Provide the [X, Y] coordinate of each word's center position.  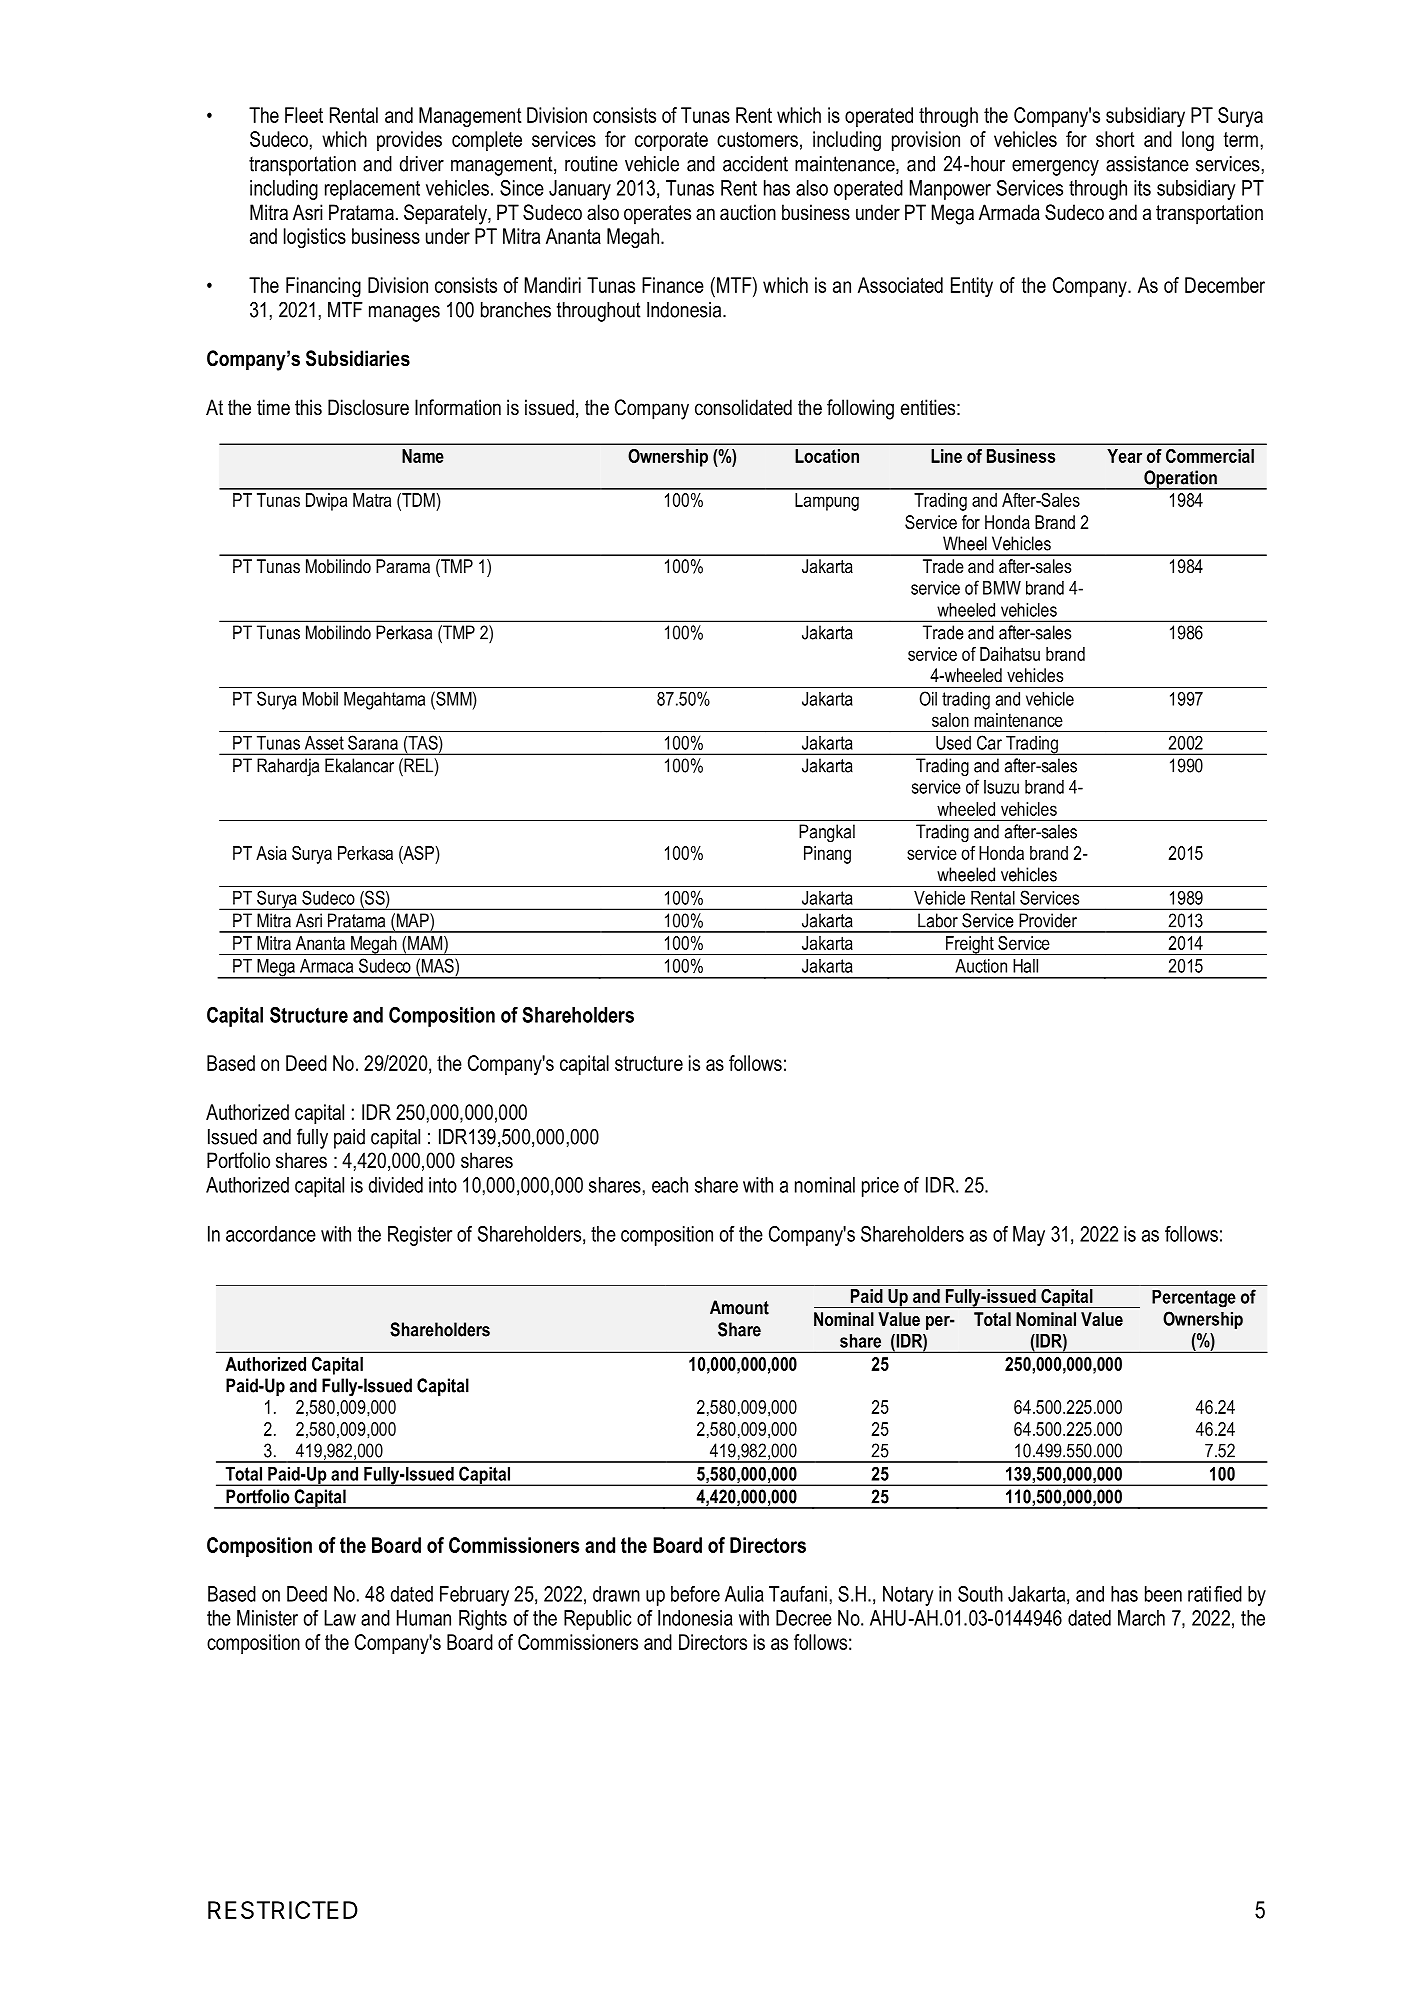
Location [827, 456]
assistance [1147, 164]
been [1163, 1594]
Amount [739, 1307]
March [1141, 1618]
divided [396, 1185]
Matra [372, 500]
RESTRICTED [283, 1910]
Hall [1025, 966]
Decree [804, 1618]
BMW [1002, 588]
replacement [372, 190]
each [670, 1185]
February [474, 1596]
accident [755, 164]
